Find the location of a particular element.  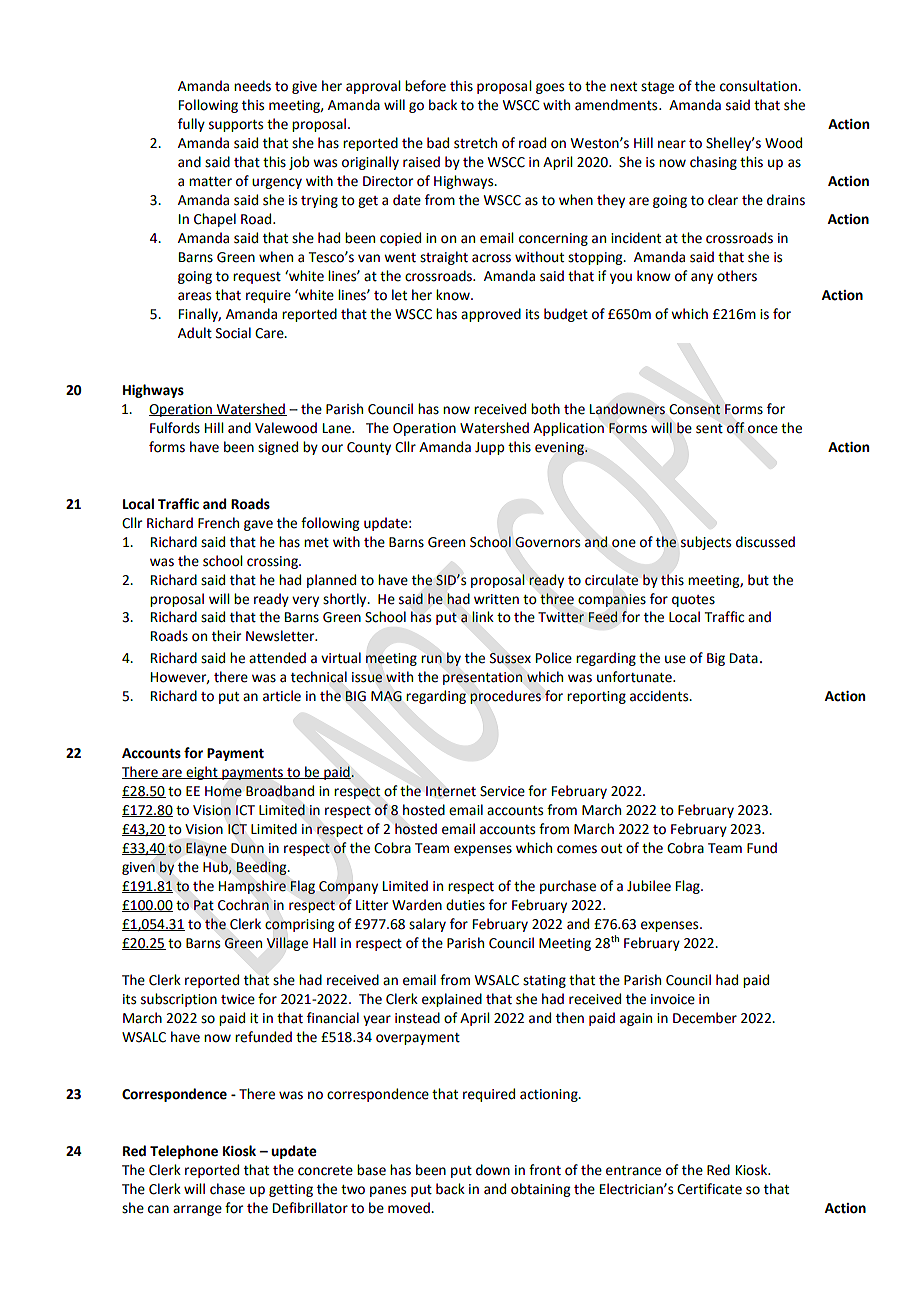

arrange is located at coordinates (197, 1210).
